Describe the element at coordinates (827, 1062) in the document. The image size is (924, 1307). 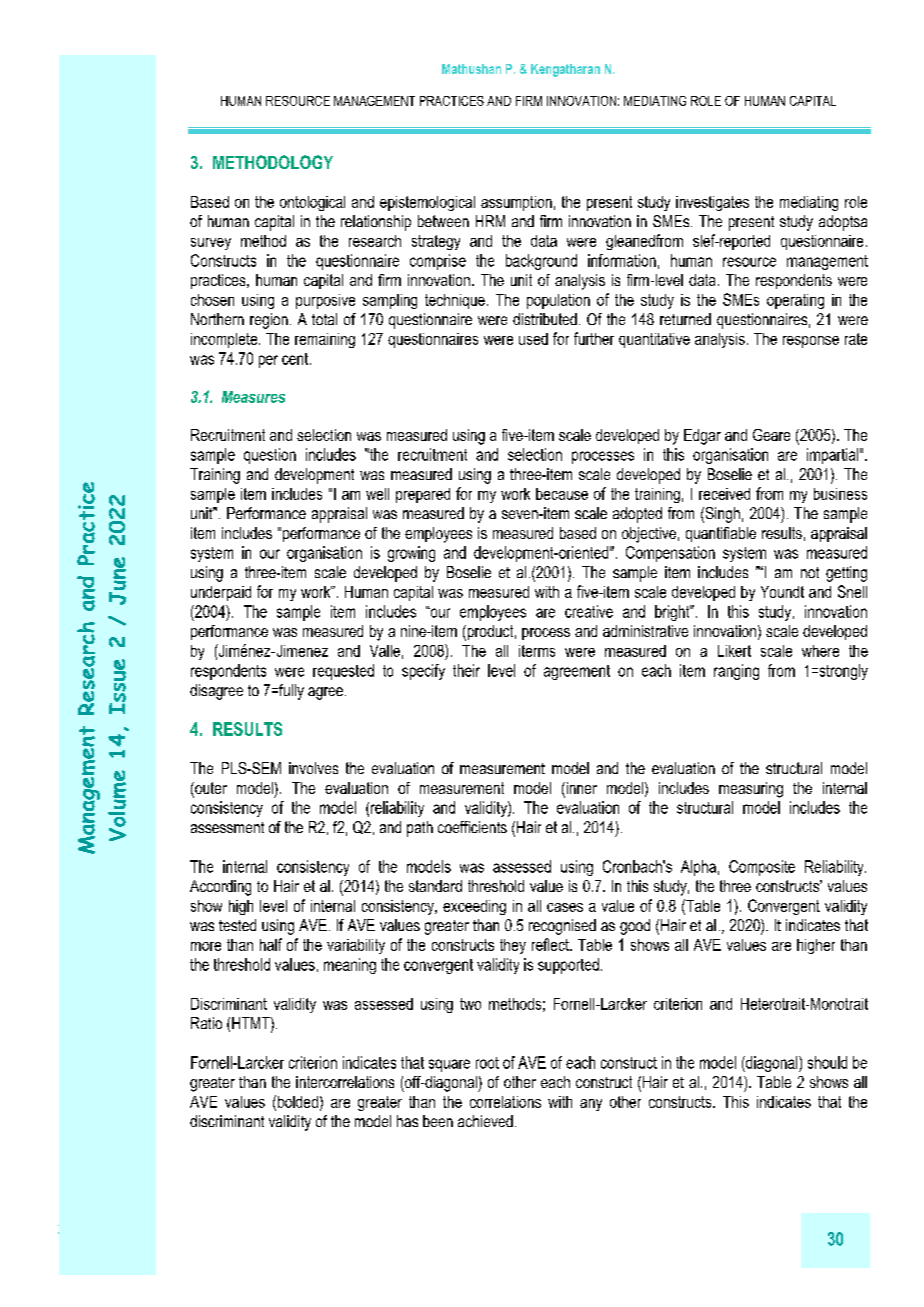
I see `should` at that location.
